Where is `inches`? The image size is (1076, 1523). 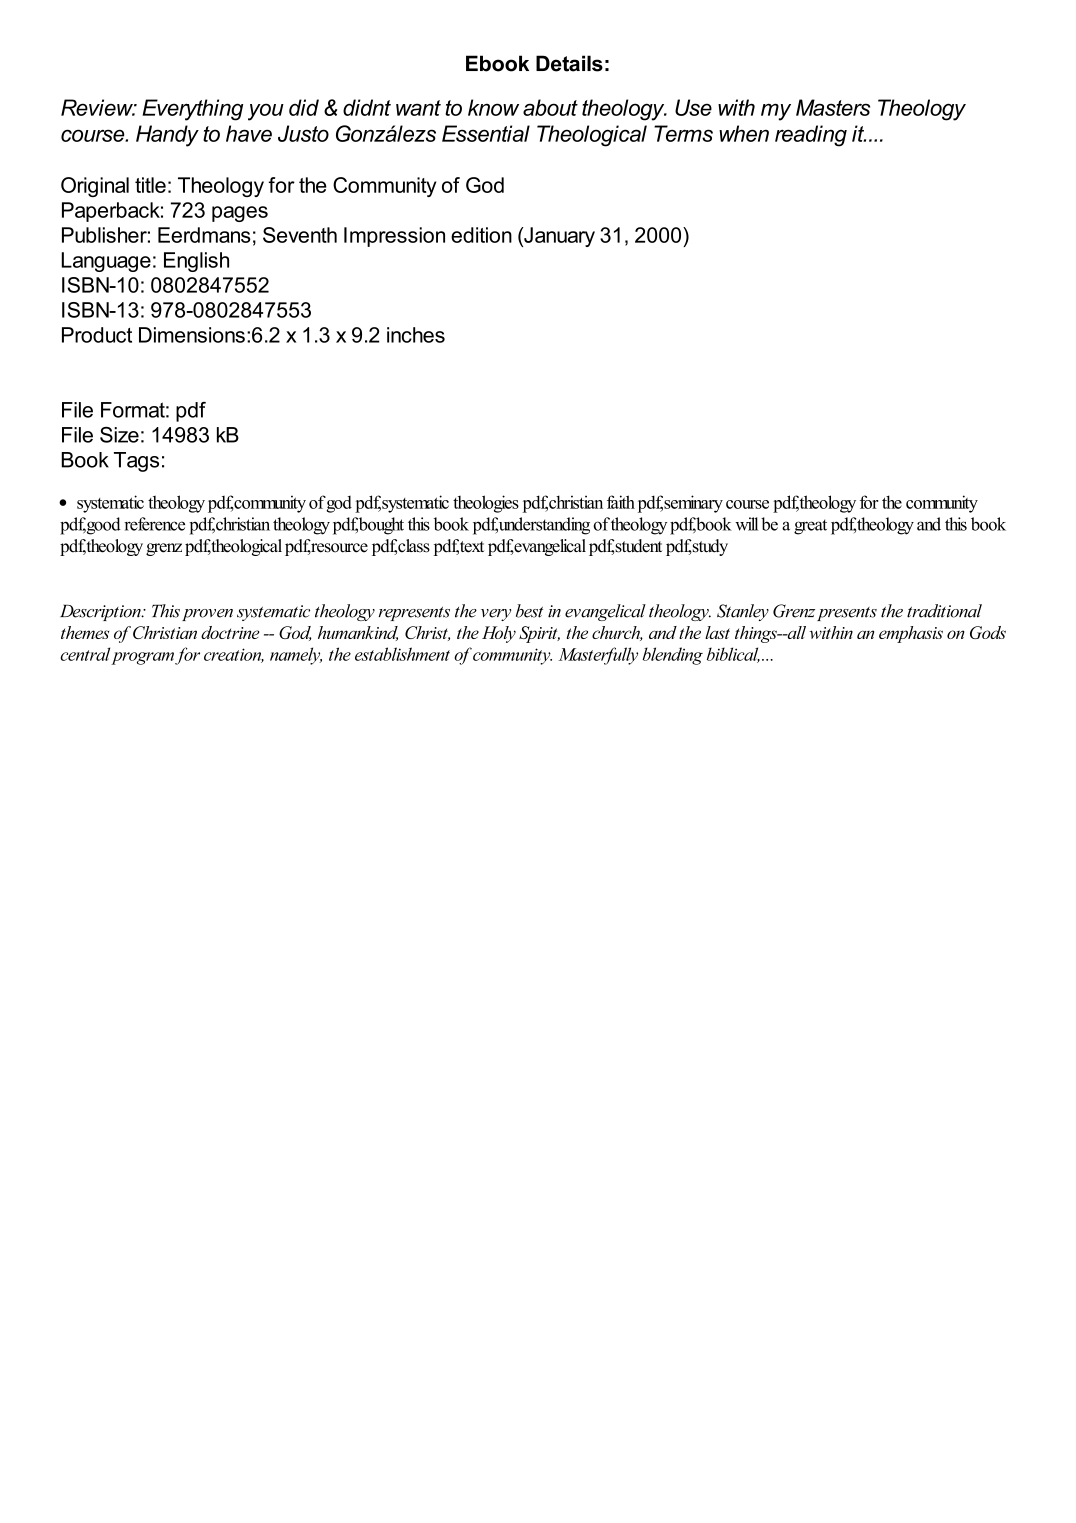
inches is located at coordinates (416, 335).
